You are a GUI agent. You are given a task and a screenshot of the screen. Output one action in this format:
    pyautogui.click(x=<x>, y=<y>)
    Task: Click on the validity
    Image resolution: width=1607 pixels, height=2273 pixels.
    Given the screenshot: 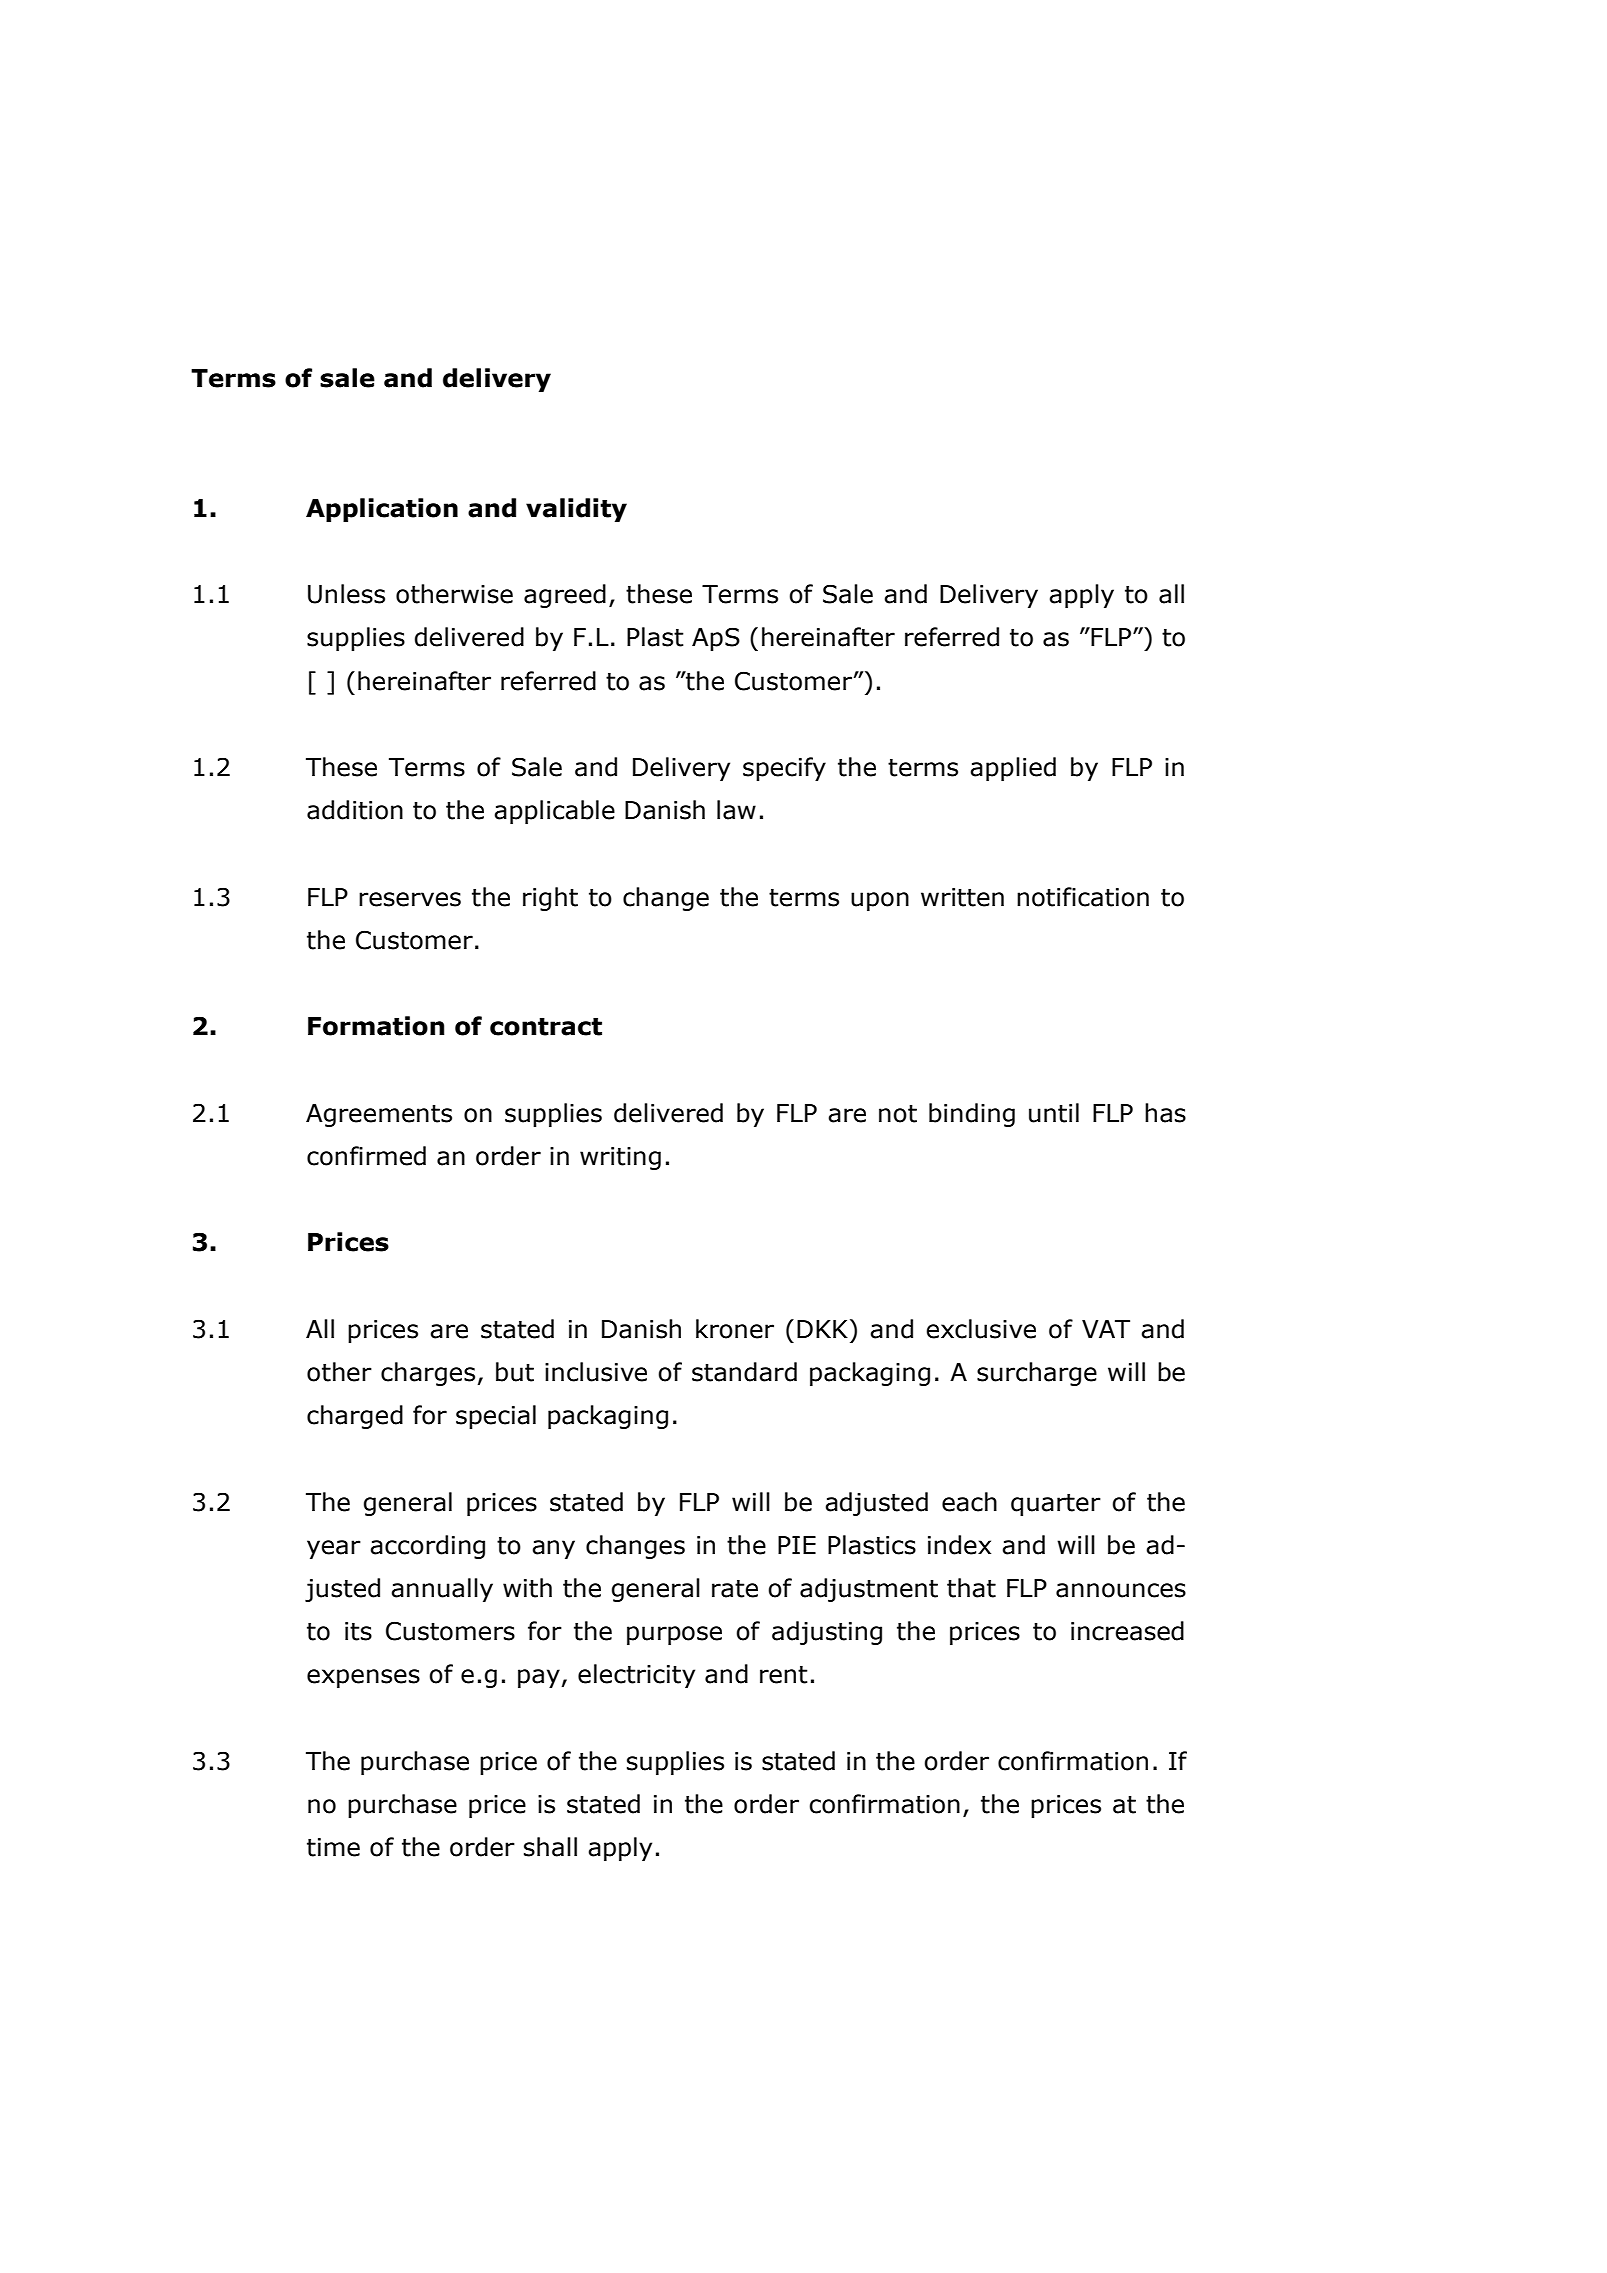 What is the action you would take?
    pyautogui.click(x=576, y=510)
